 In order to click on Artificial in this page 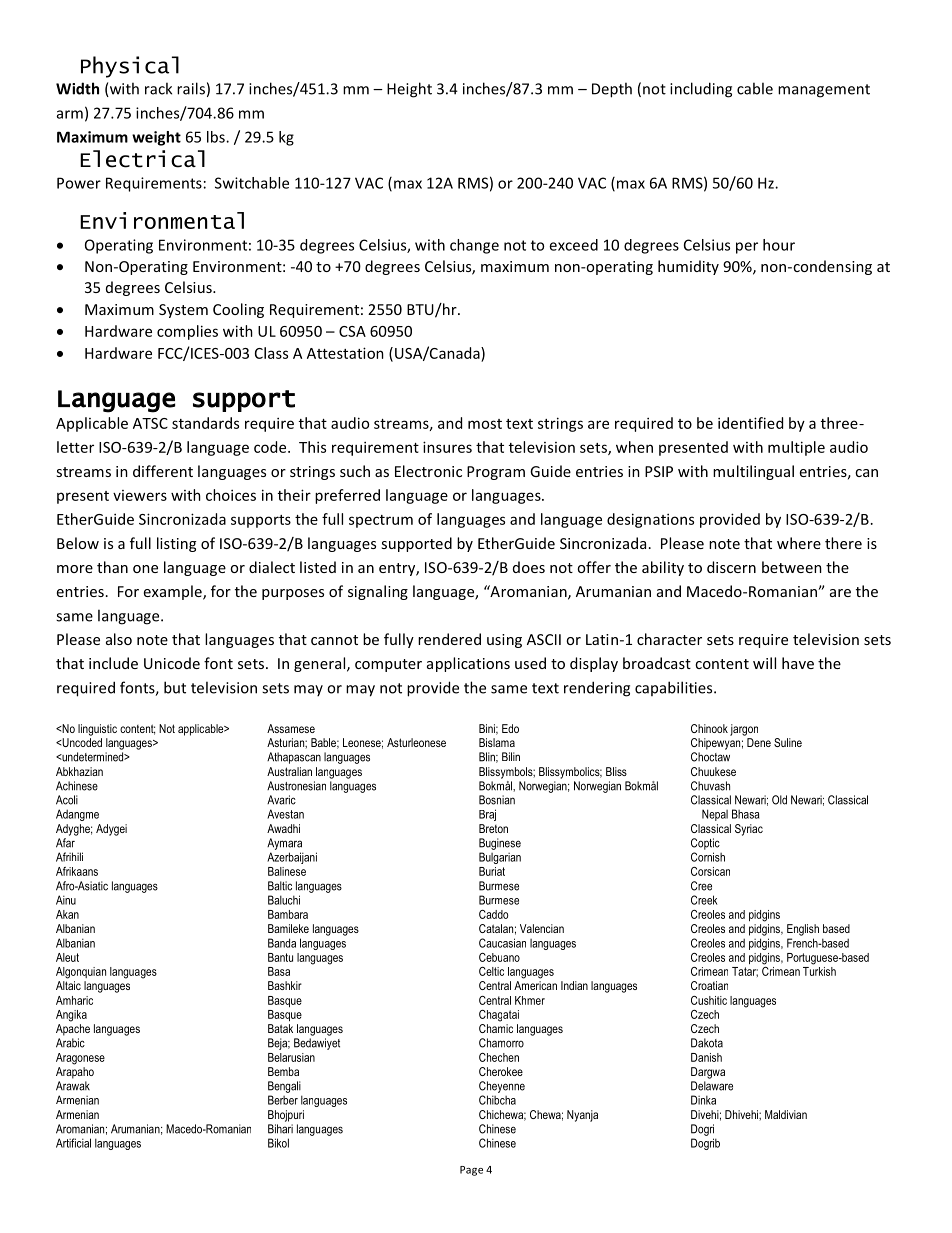, I will do `click(73, 1143)`.
